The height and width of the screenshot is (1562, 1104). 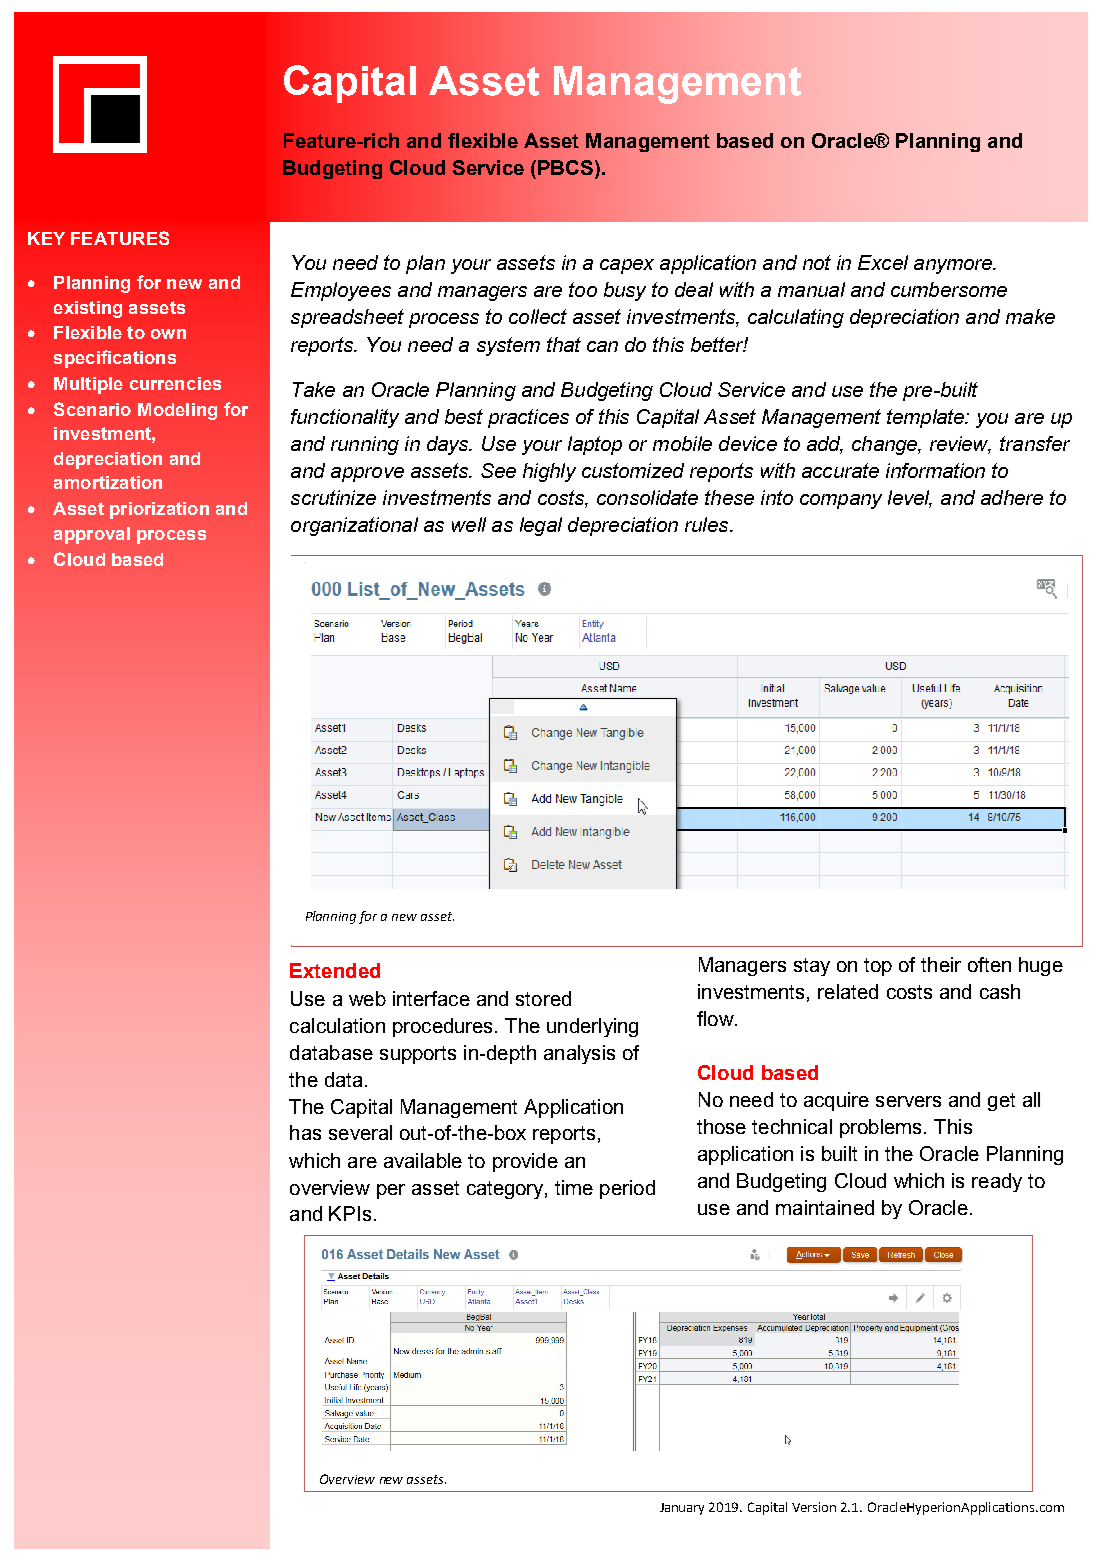 I want to click on level, so click(x=910, y=499).
